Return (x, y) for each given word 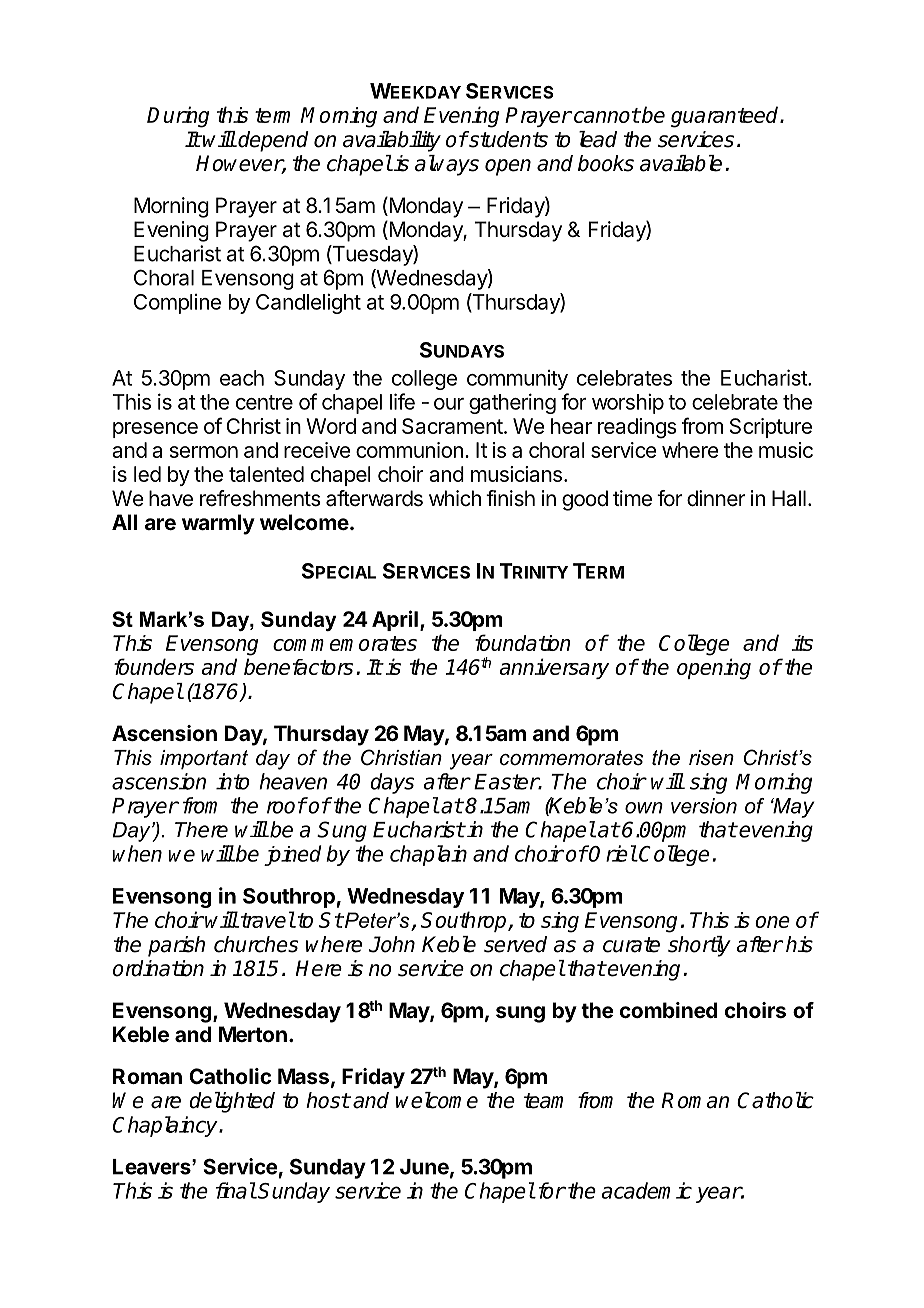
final (236, 1190)
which (455, 498)
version (704, 806)
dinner (716, 498)
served (515, 944)
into (232, 781)
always (447, 165)
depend (272, 141)
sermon (204, 452)
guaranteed (726, 117)
